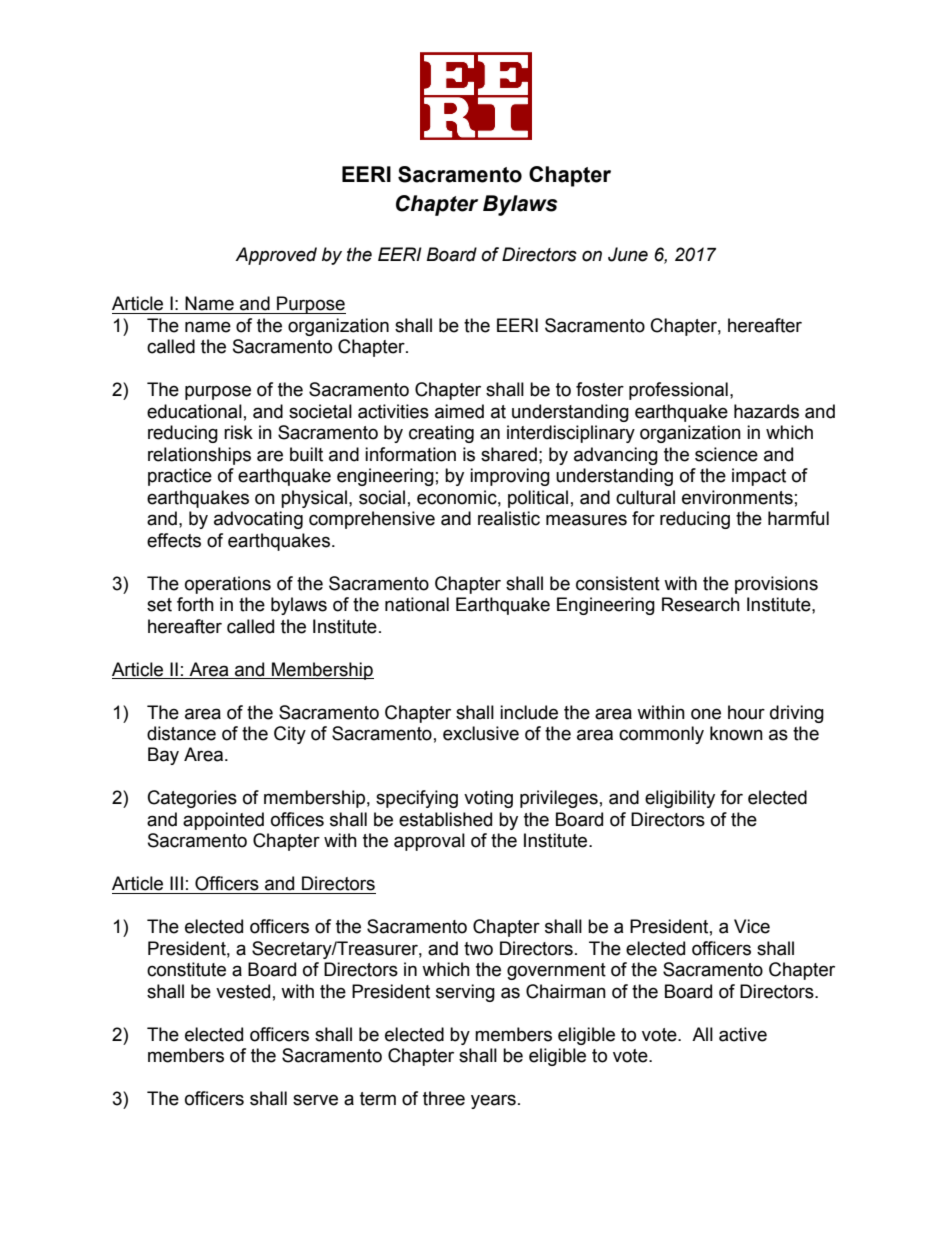  I want to click on Approved, so click(276, 256).
